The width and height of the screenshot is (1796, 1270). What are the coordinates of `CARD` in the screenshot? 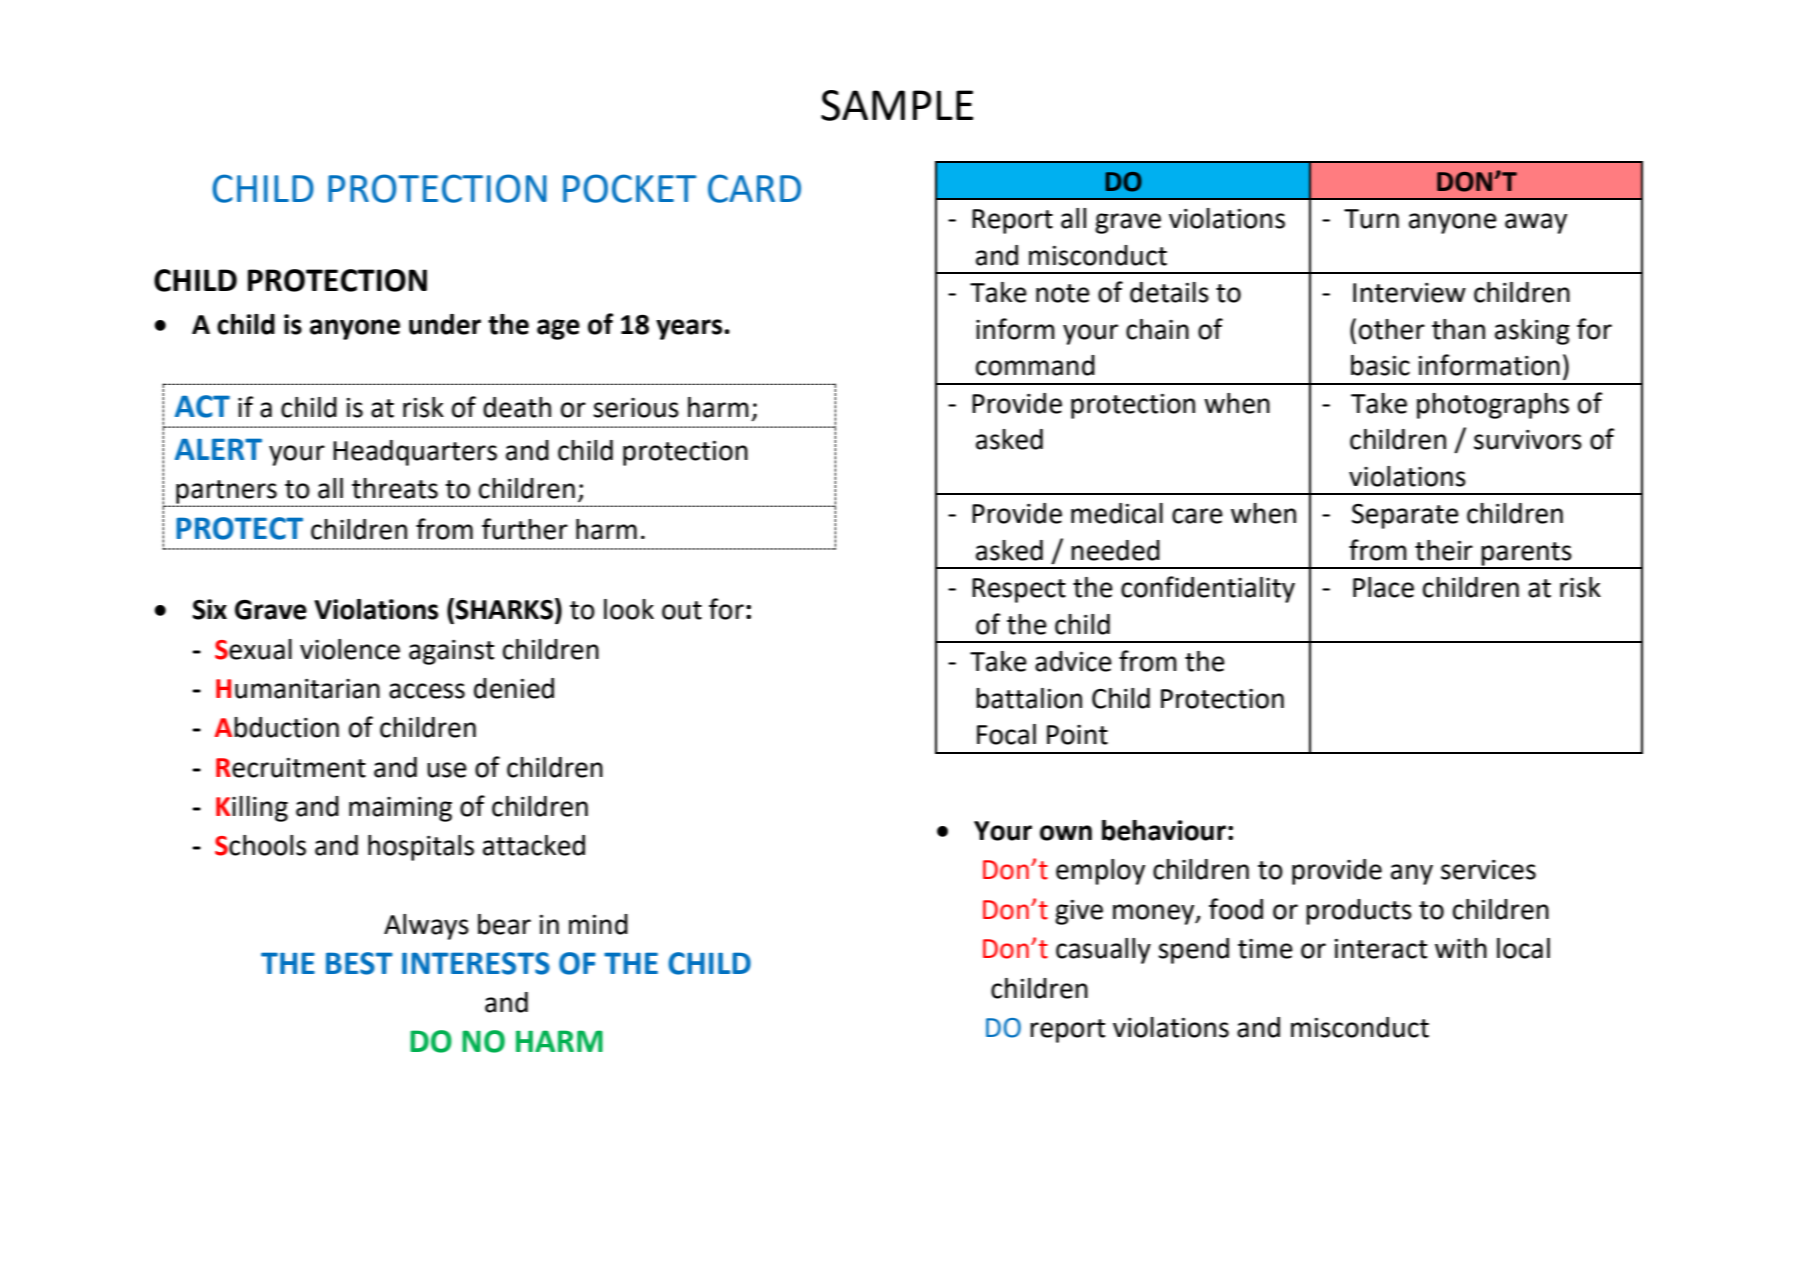 It's located at (754, 188).
